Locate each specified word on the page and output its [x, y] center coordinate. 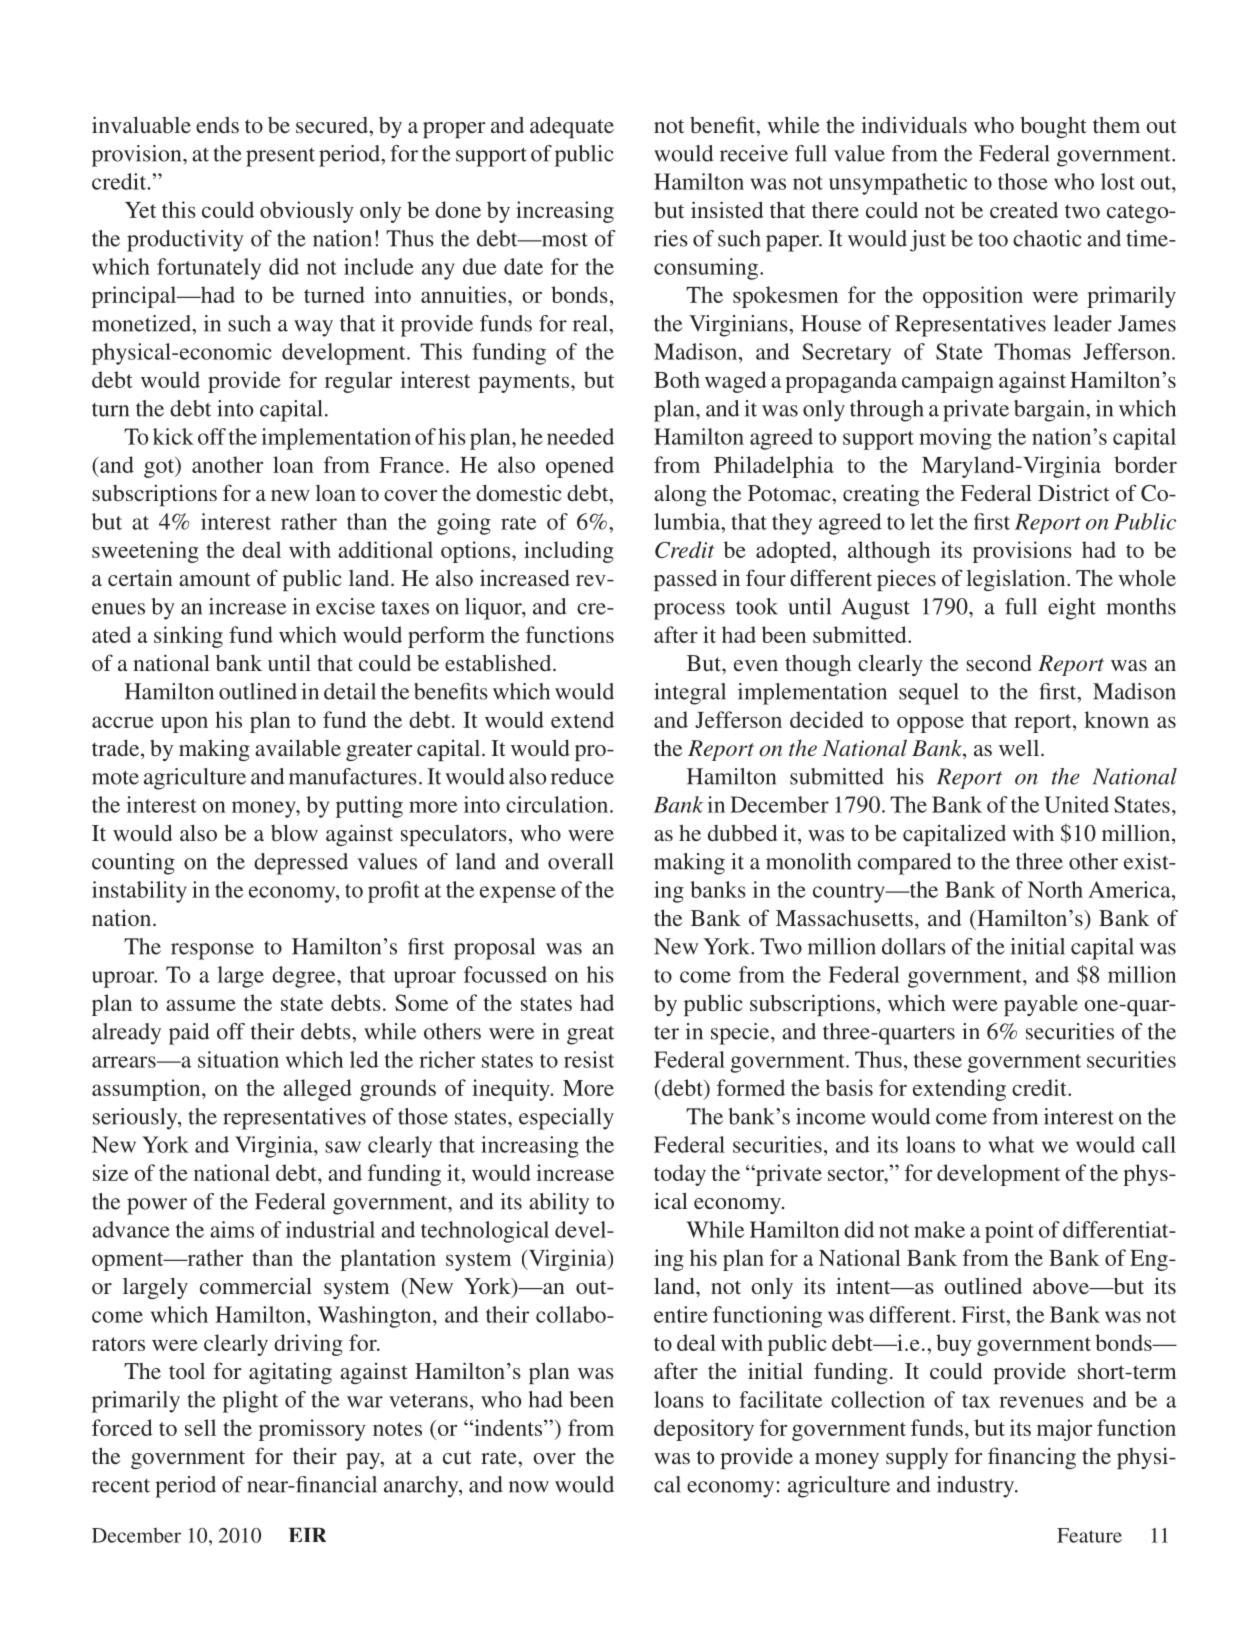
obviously [307, 212]
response [212, 951]
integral [690, 694]
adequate [572, 127]
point [1009, 1232]
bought [1053, 127]
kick [173, 436]
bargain [1050, 411]
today [680, 1175]
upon [184, 724]
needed [580, 436]
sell [200, 1427]
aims [232, 1229]
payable [1041, 1005]
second [999, 663]
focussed [505, 974]
